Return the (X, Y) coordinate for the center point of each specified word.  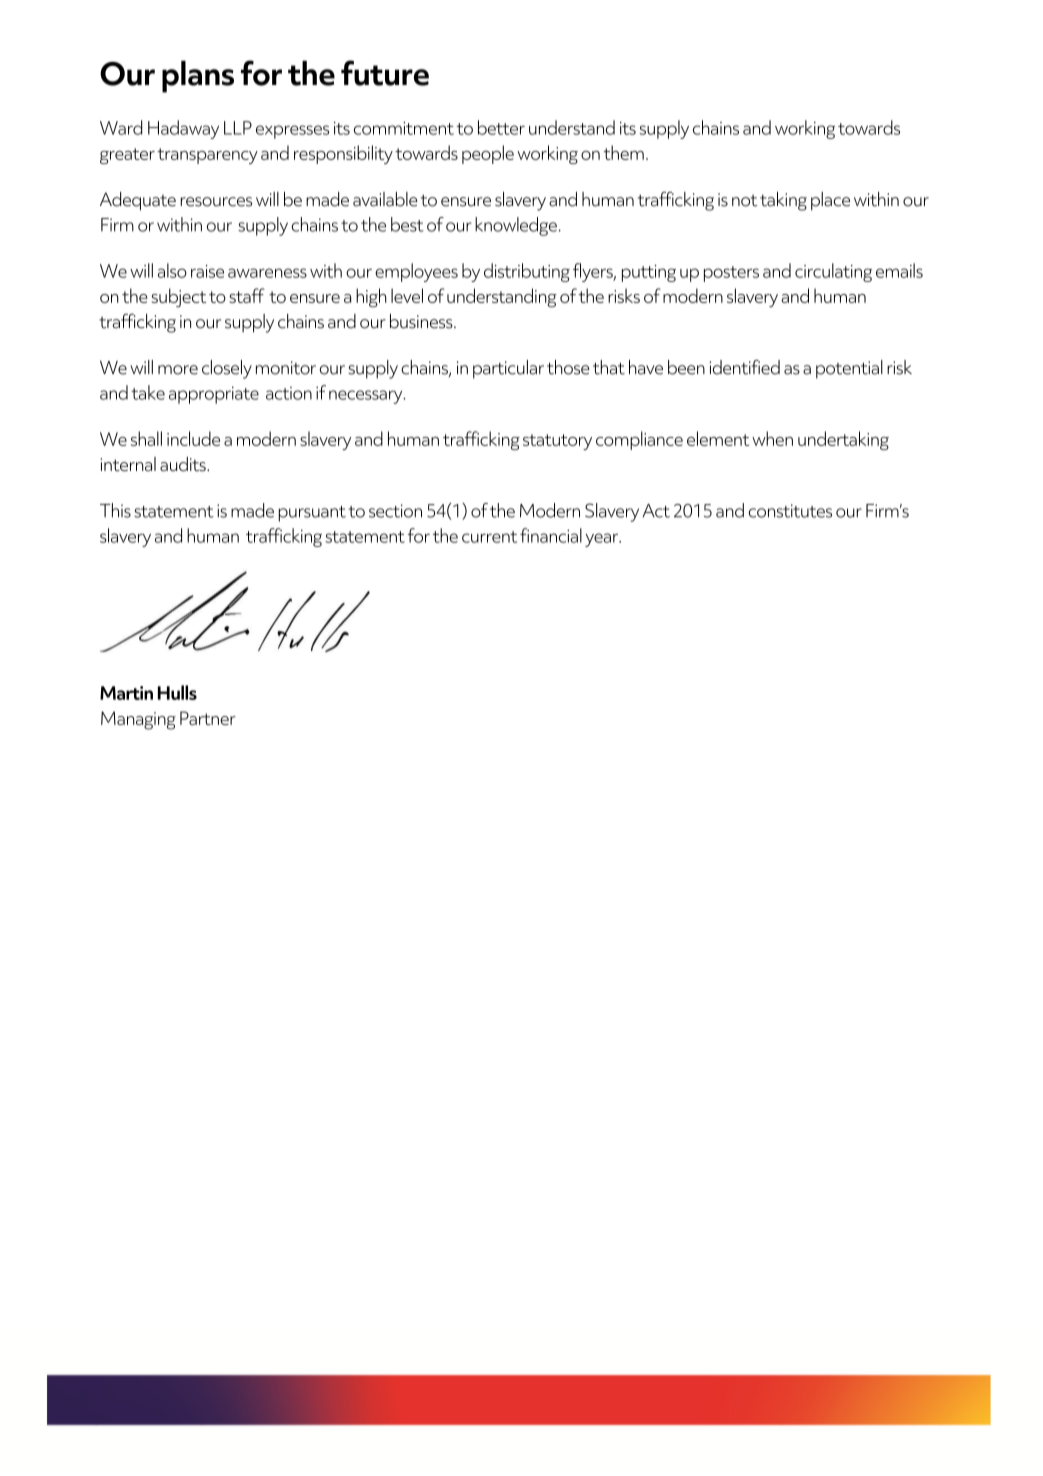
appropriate (214, 395)
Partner (208, 718)
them (624, 152)
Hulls (177, 692)
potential (849, 369)
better (501, 127)
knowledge (516, 226)
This (115, 510)
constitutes (790, 511)
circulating (833, 272)
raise (207, 271)
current (489, 537)
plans (198, 76)
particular (508, 369)
